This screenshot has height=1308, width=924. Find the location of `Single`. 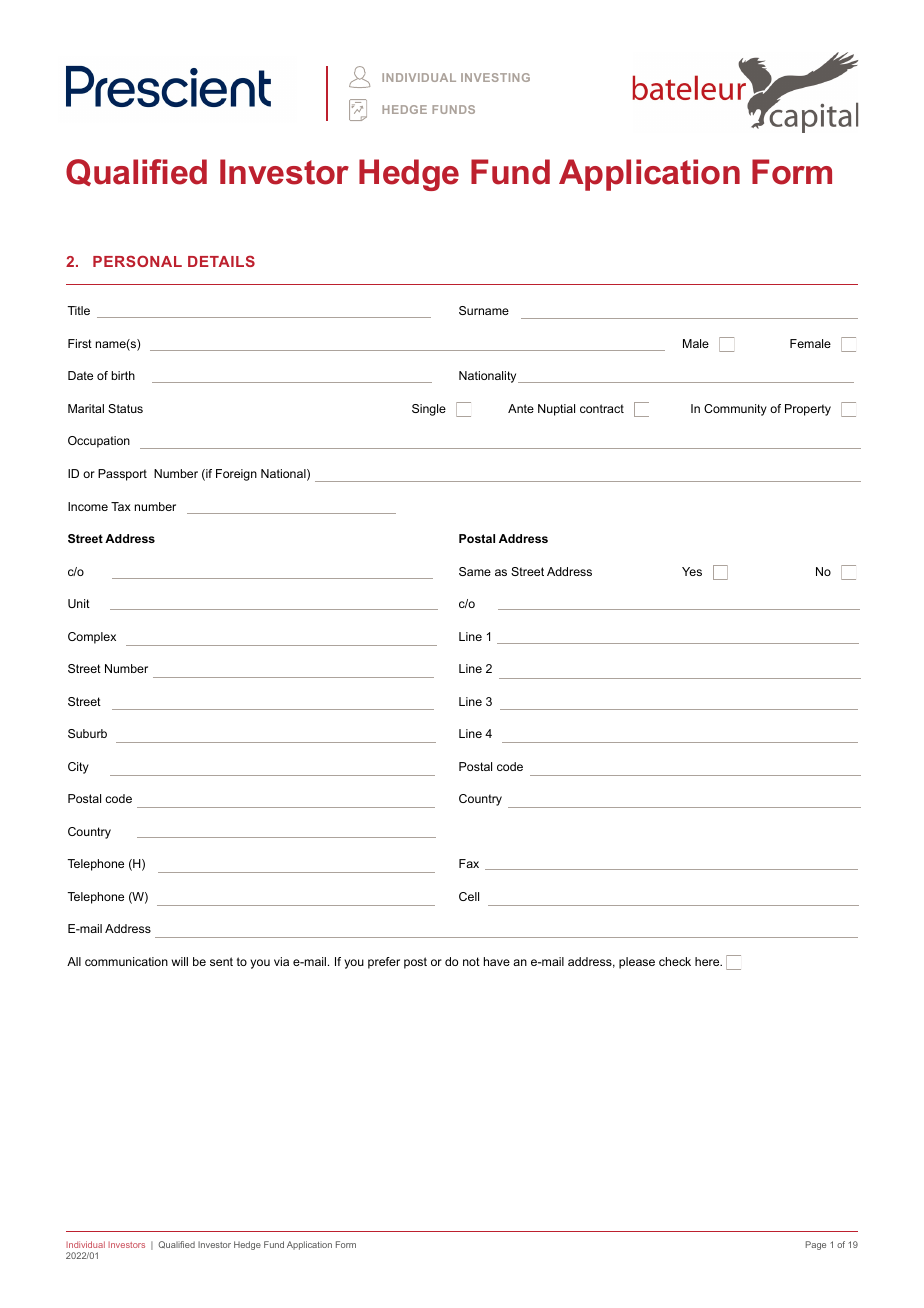

Single is located at coordinates (429, 410).
